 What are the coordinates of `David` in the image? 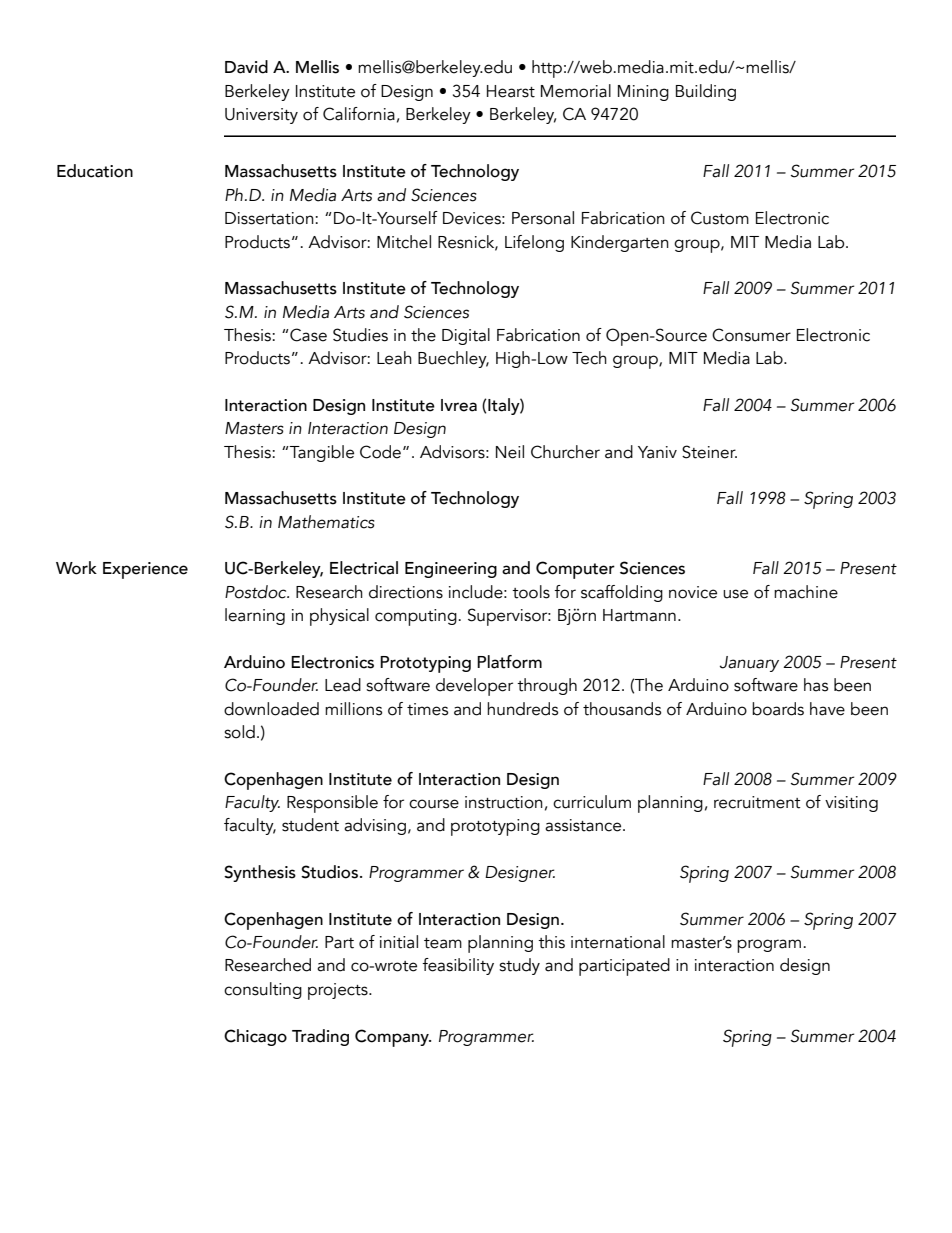 It's located at (246, 67).
